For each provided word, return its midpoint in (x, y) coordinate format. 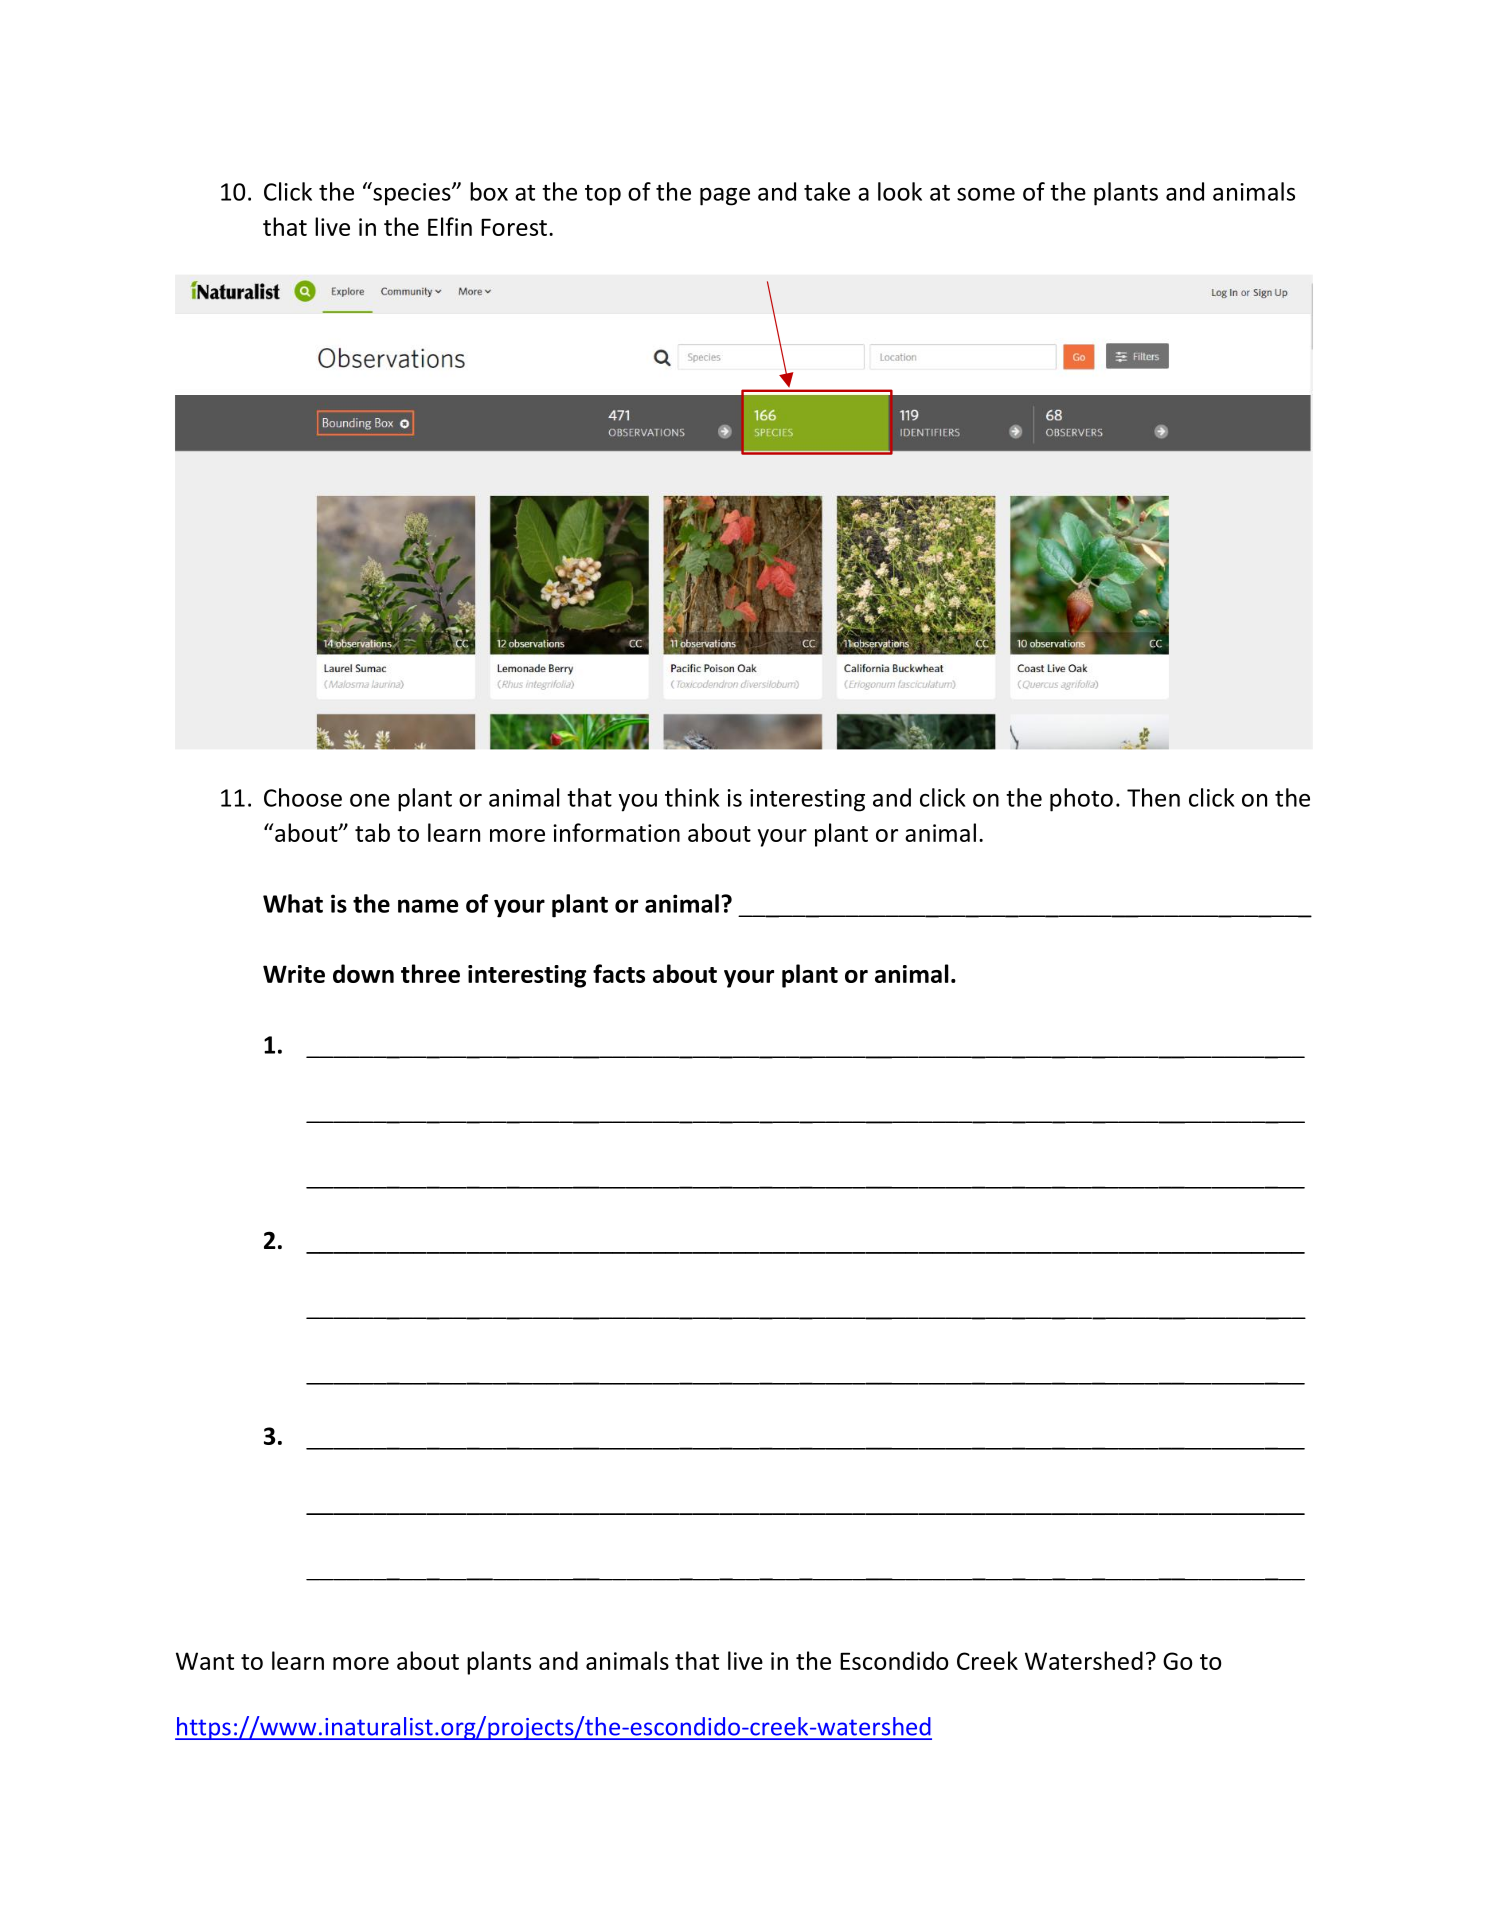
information (616, 832)
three (430, 973)
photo (1081, 800)
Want (205, 1661)
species (412, 194)
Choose (303, 797)
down (363, 973)
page (725, 197)
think (692, 797)
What (293, 903)
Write (294, 974)
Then (1153, 797)
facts (619, 973)
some (986, 194)
